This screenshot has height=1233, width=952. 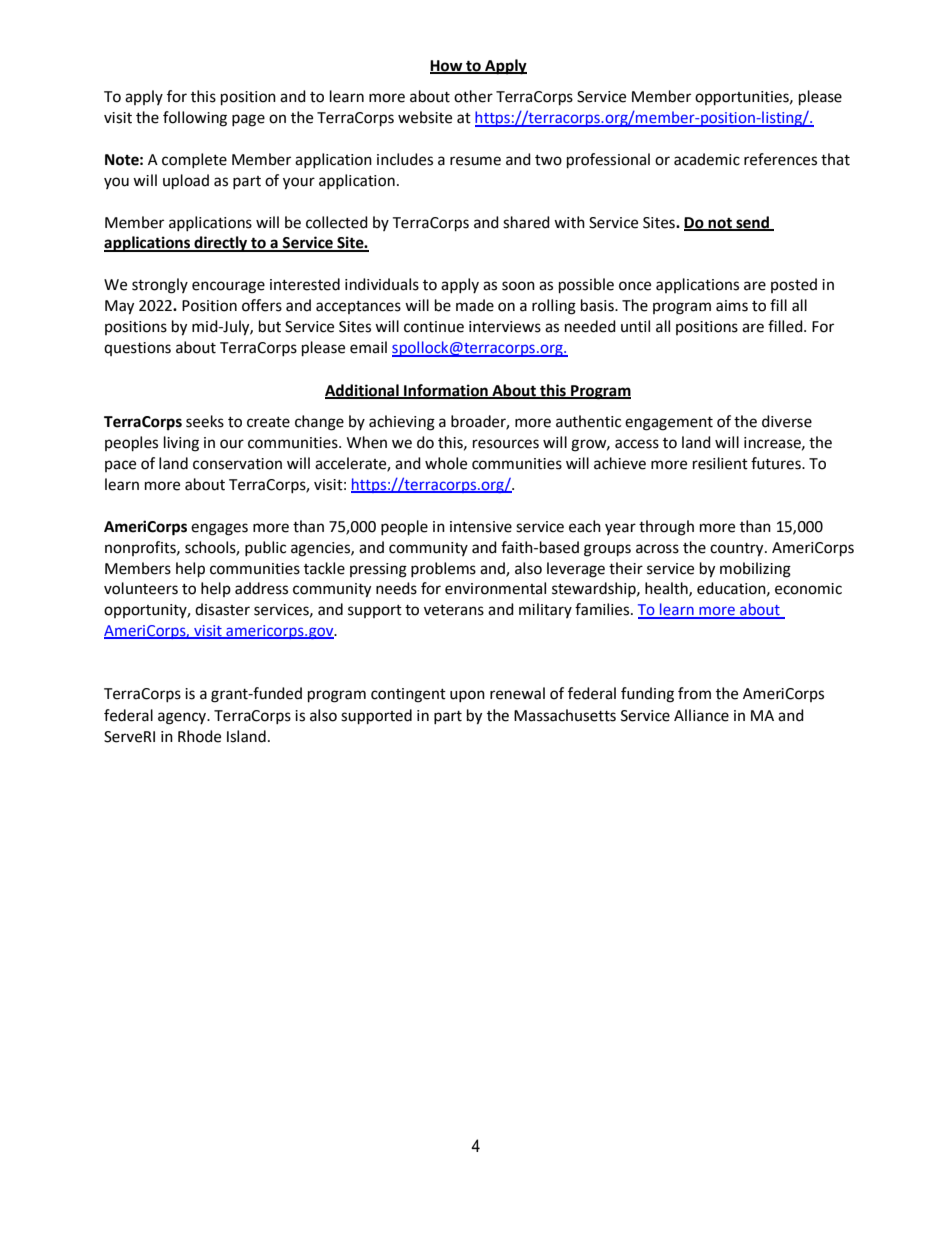 I want to click on agency, so click(x=183, y=718).
